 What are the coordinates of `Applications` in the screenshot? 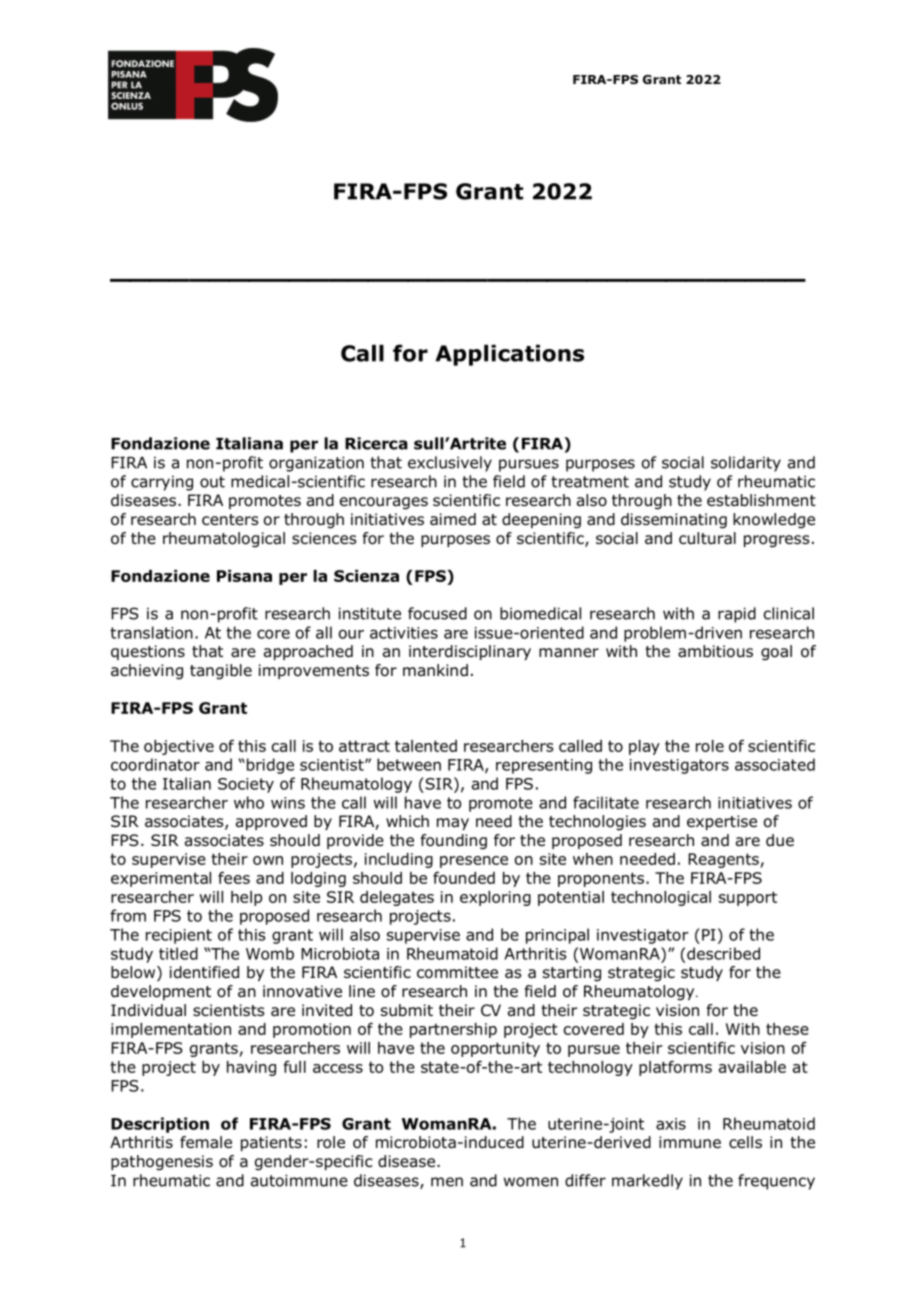 It's located at (509, 355).
